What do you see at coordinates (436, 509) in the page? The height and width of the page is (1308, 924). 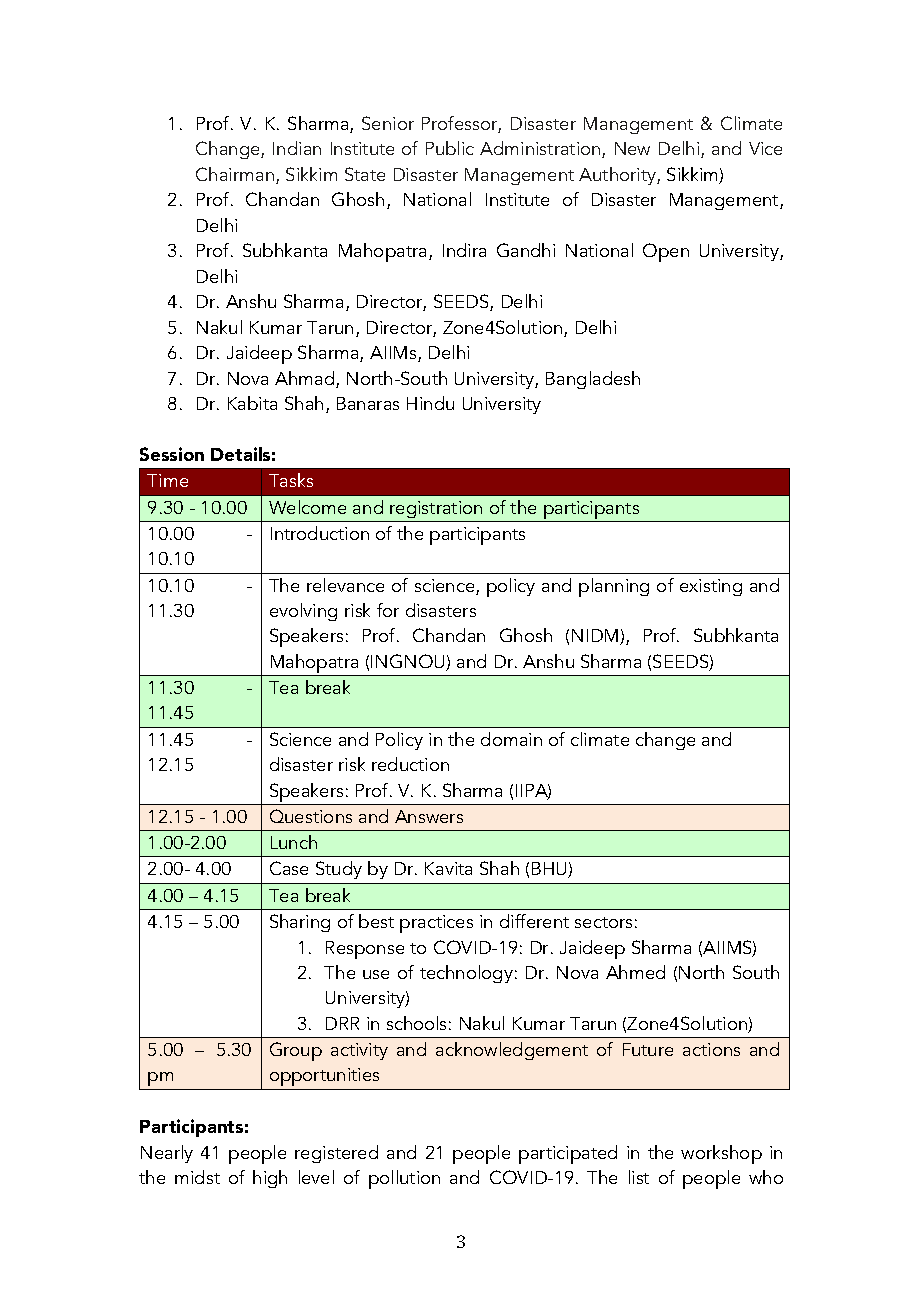 I see `registration` at bounding box center [436, 509].
